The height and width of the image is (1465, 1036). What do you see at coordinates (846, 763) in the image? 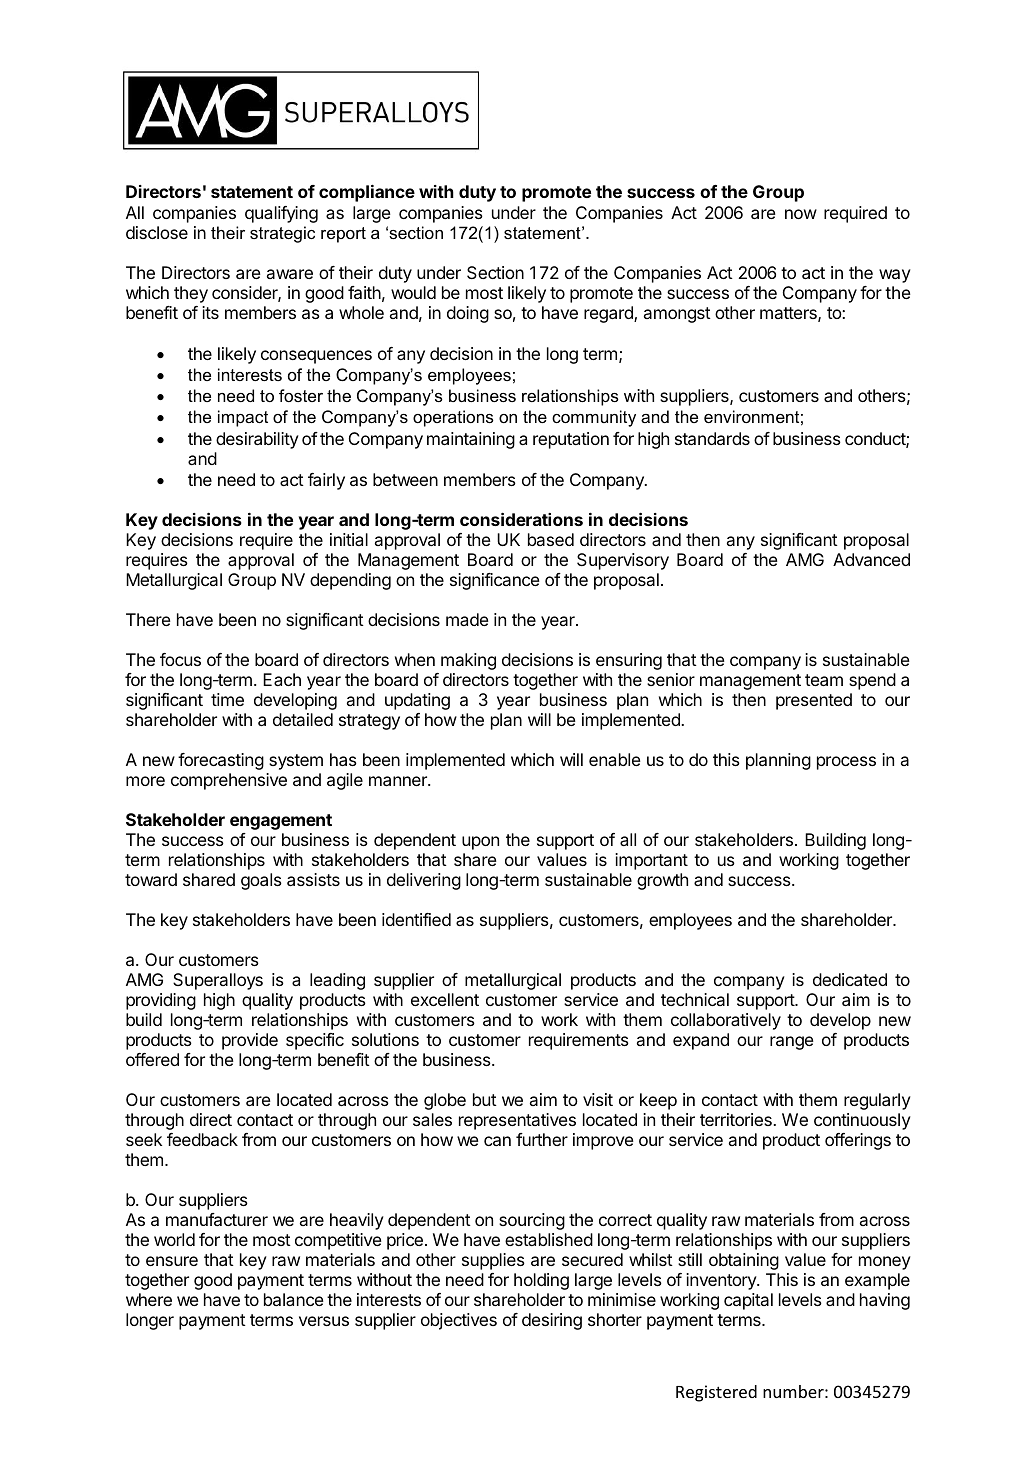
I see `process` at bounding box center [846, 763].
